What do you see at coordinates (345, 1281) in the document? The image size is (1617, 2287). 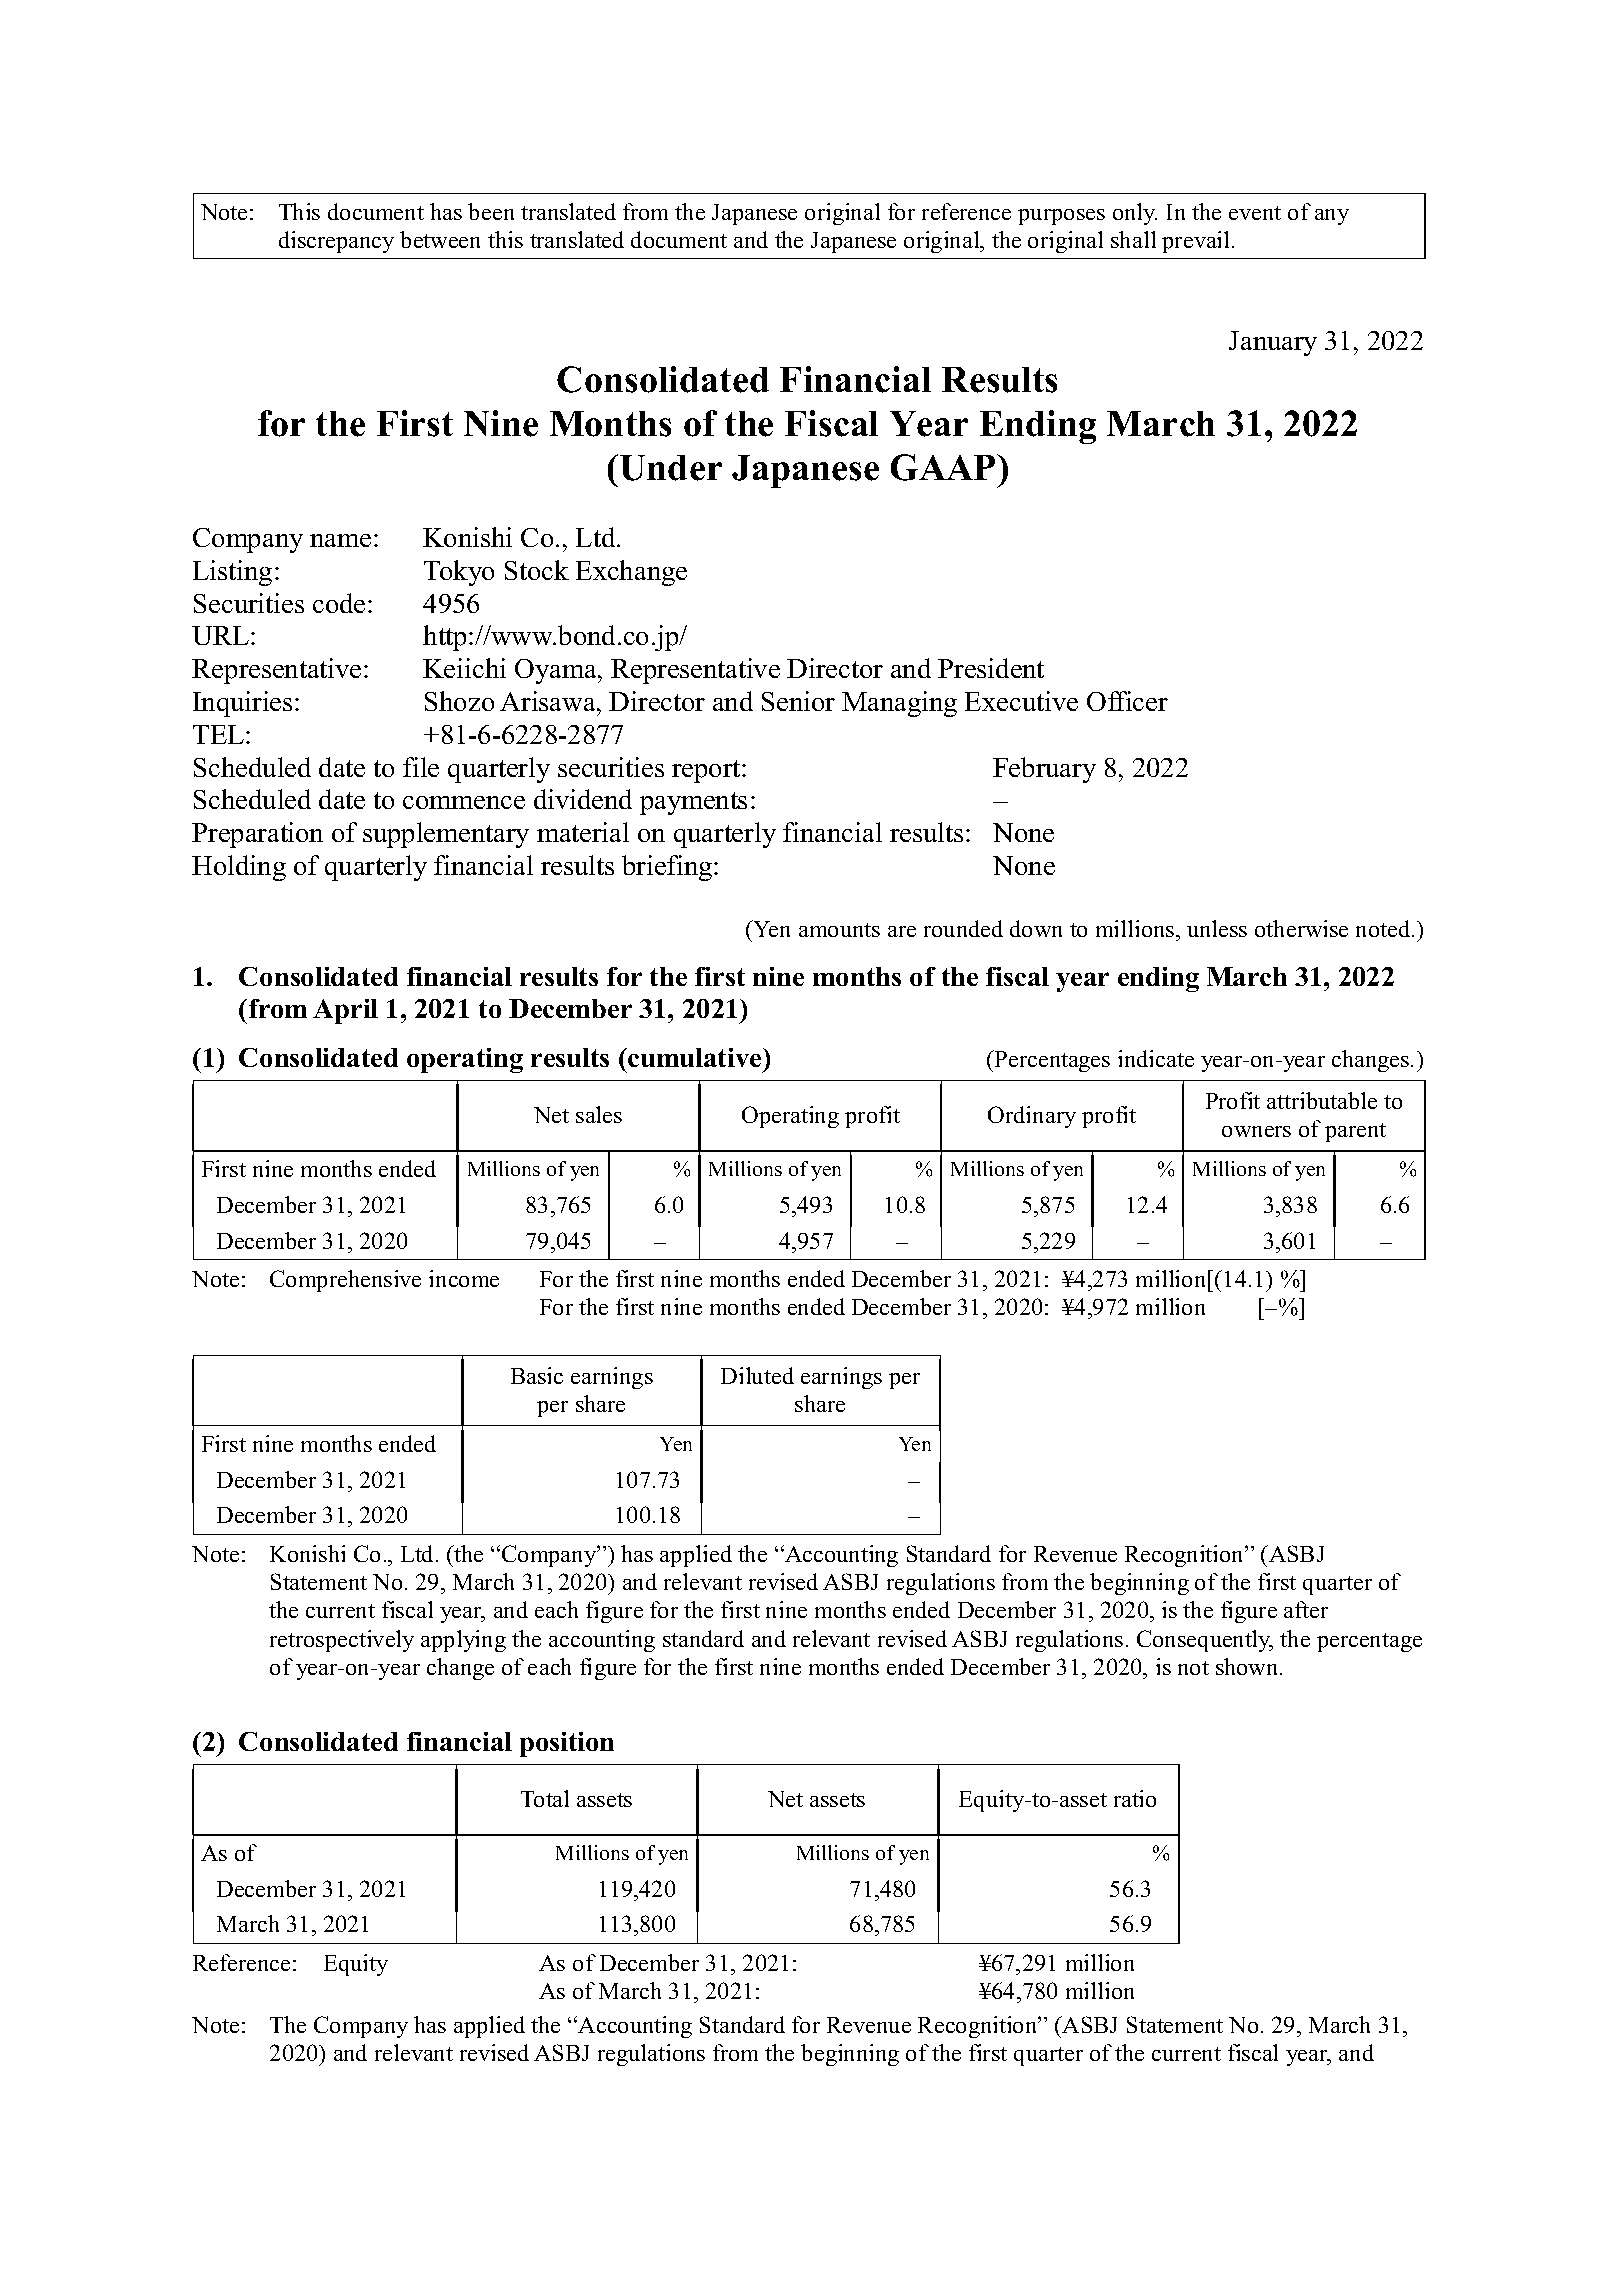 I see `Comprehensive` at bounding box center [345, 1281].
